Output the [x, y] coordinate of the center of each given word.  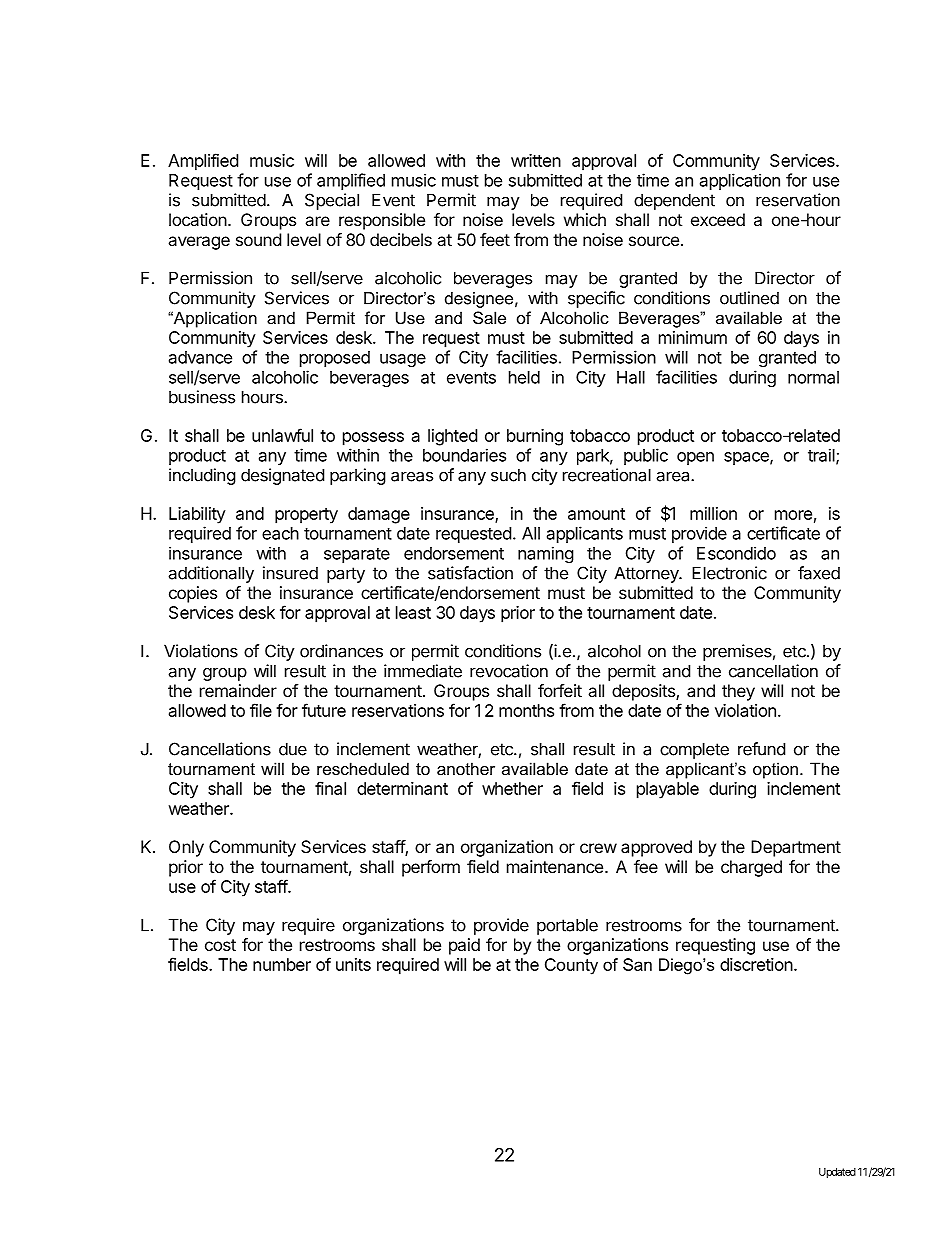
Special [332, 201]
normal [813, 377]
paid [464, 946]
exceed [718, 219]
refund [761, 749]
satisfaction [470, 573]
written [536, 160]
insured [290, 573]
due [293, 749]
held [524, 377]
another [466, 768]
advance [200, 357]
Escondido [736, 553]
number [282, 964]
